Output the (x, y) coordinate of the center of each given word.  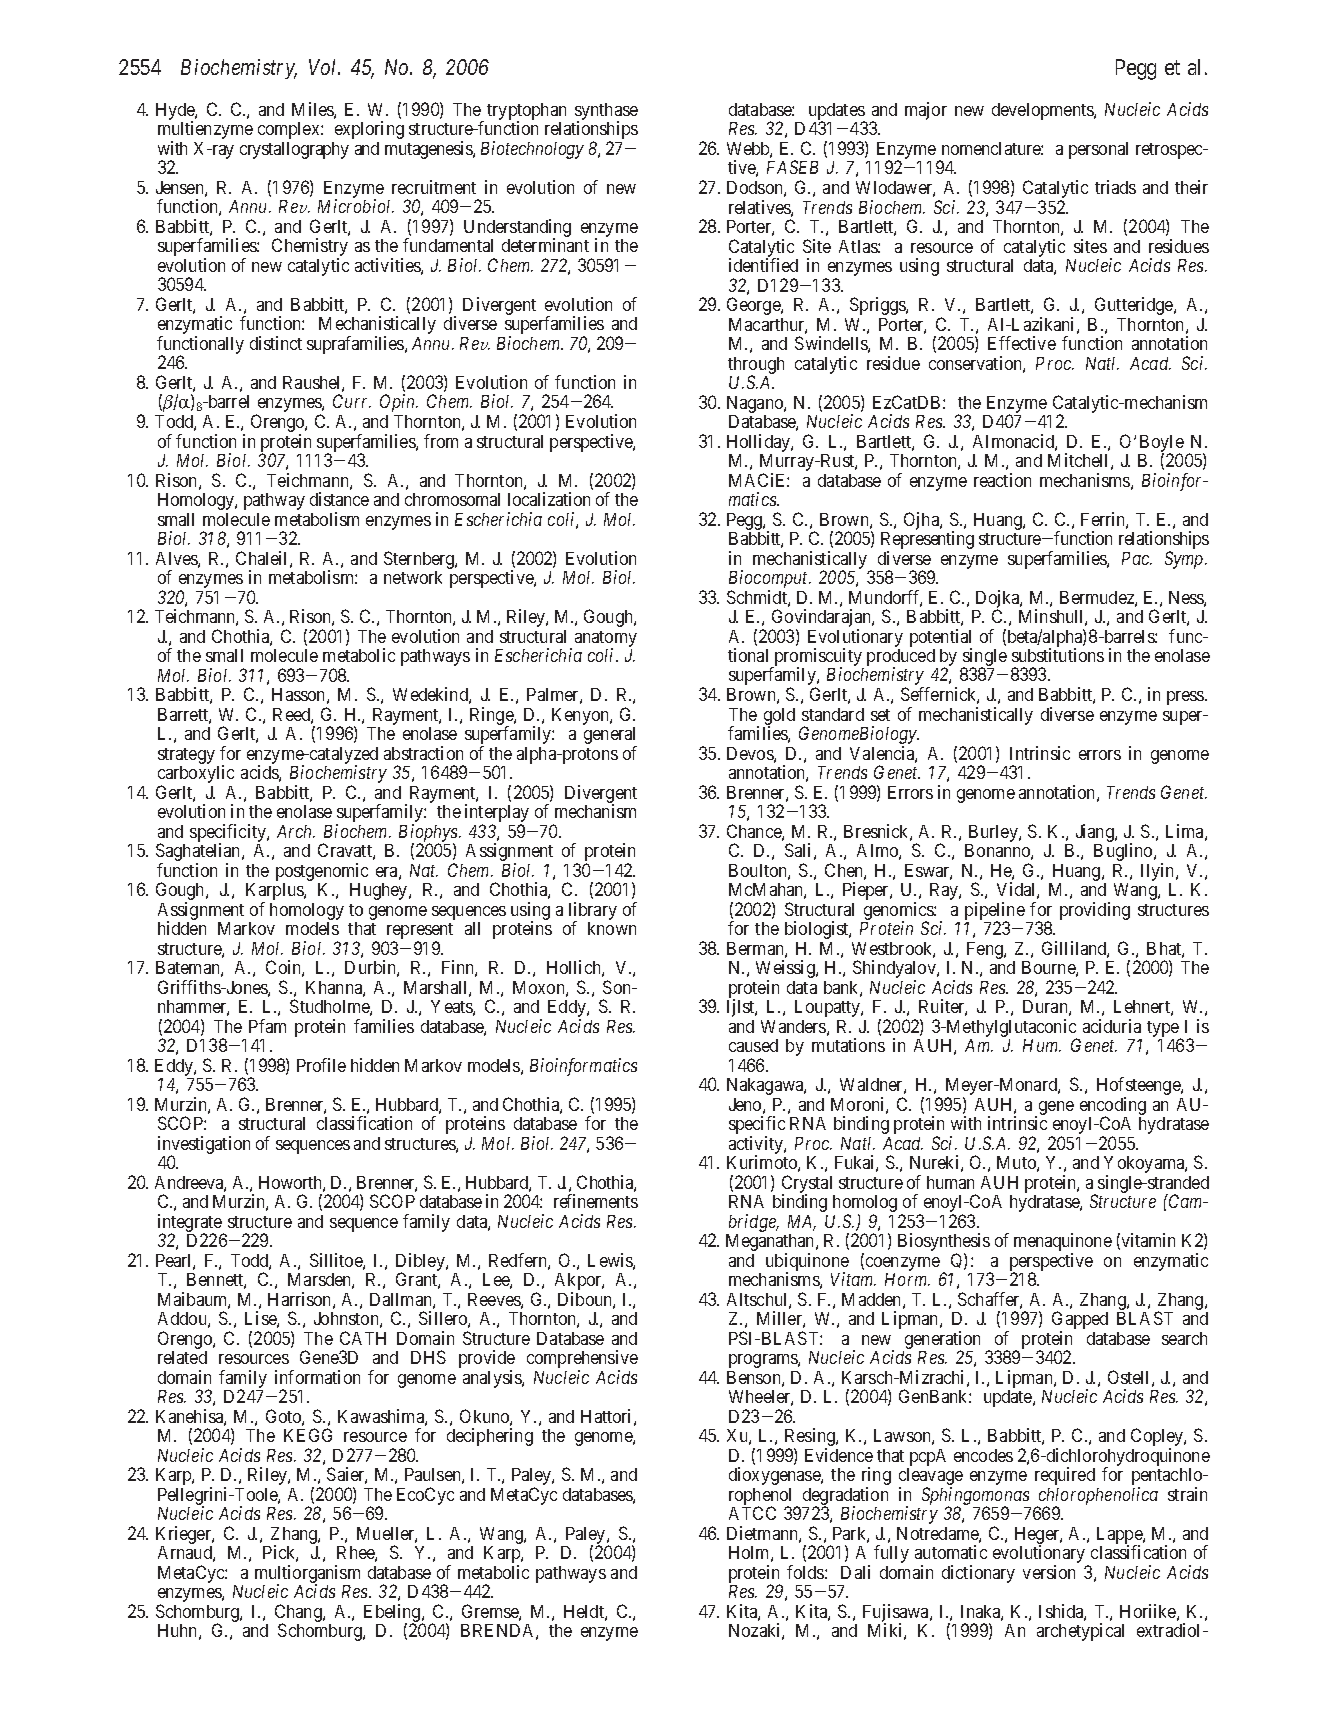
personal (1098, 150)
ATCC (752, 1513)
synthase (606, 113)
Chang (299, 1614)
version (1049, 1572)
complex (290, 130)
